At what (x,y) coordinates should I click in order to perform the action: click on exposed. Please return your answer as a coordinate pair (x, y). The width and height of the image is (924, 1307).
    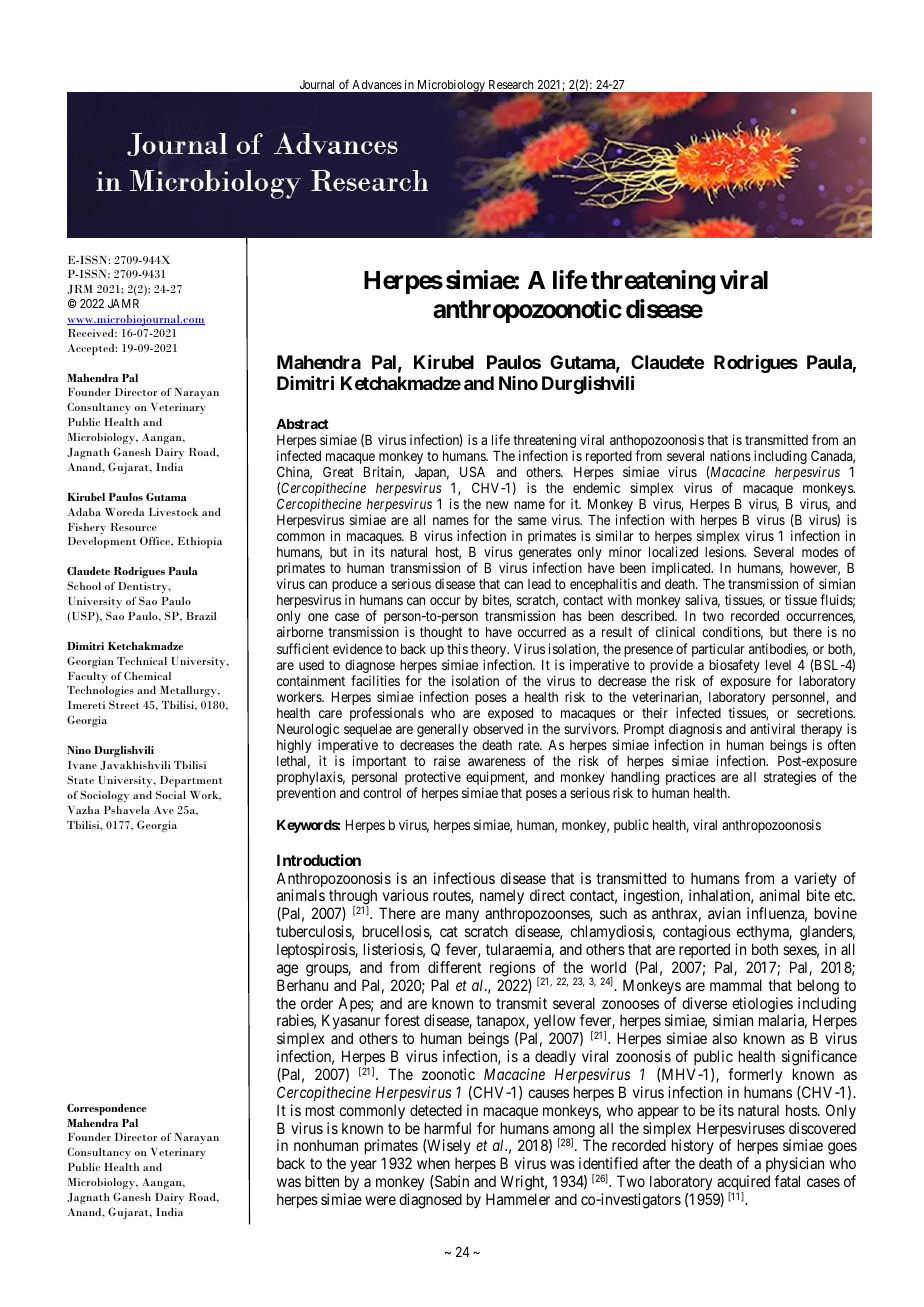
    Looking at the image, I should click on (510, 716).
